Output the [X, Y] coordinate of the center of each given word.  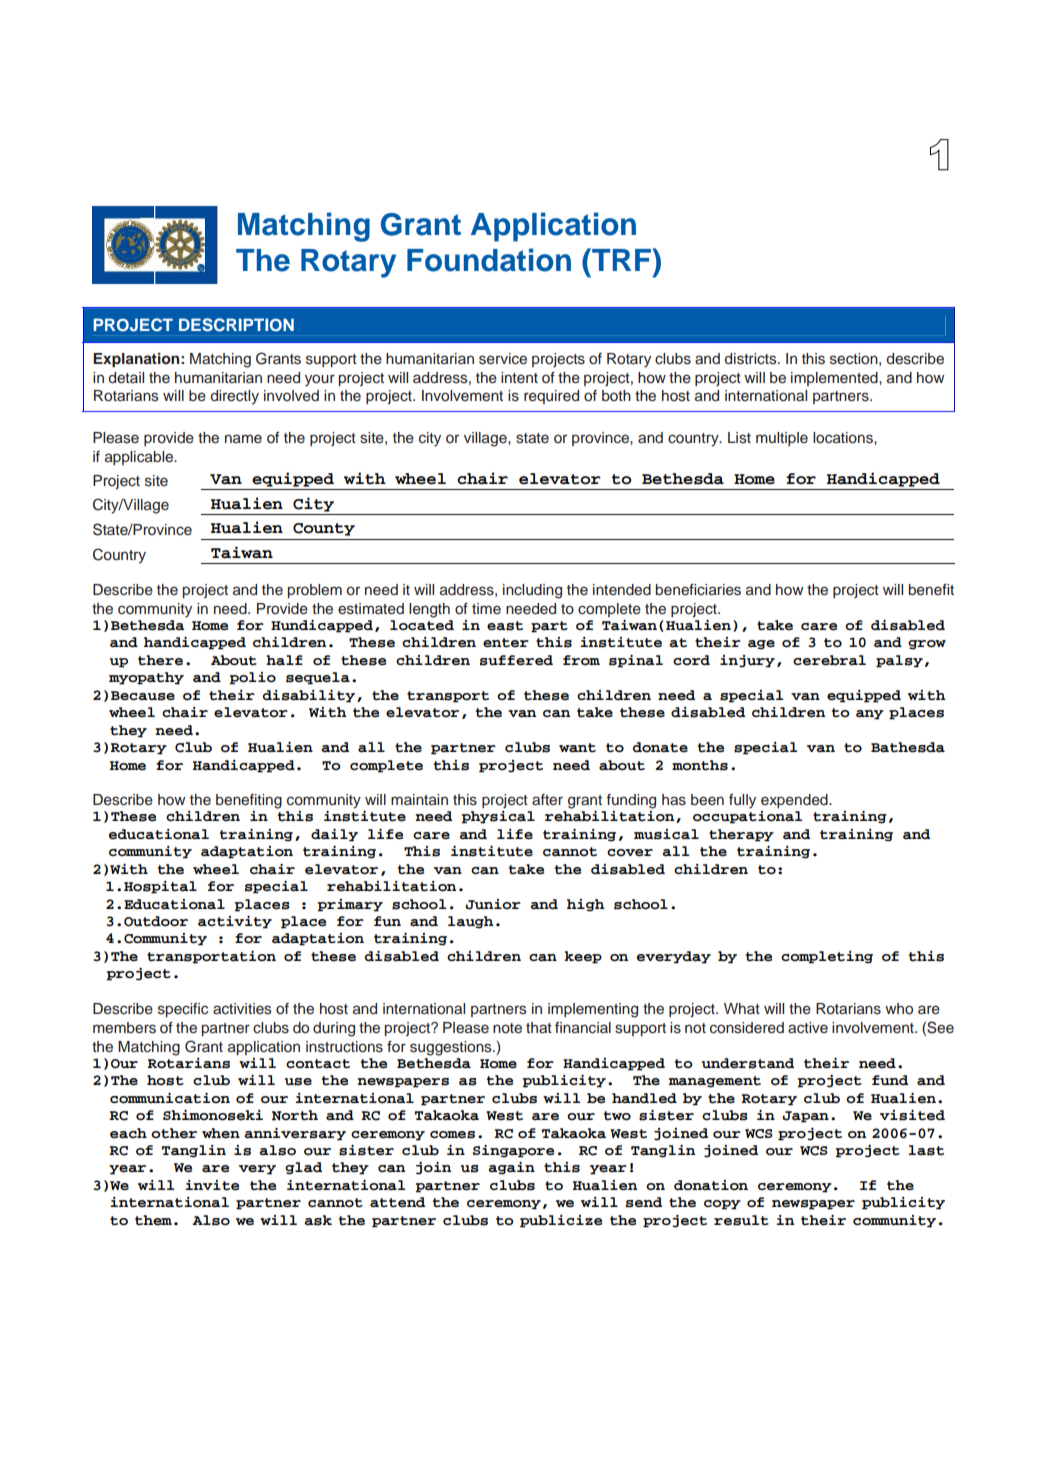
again [511, 1168]
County [324, 529]
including [532, 591]
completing [827, 957]
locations [844, 438]
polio [253, 678]
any [870, 715]
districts [751, 359]
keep [583, 957]
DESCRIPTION [236, 325]
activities [242, 1009]
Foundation [489, 260]
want [577, 748]
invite [212, 1185]
